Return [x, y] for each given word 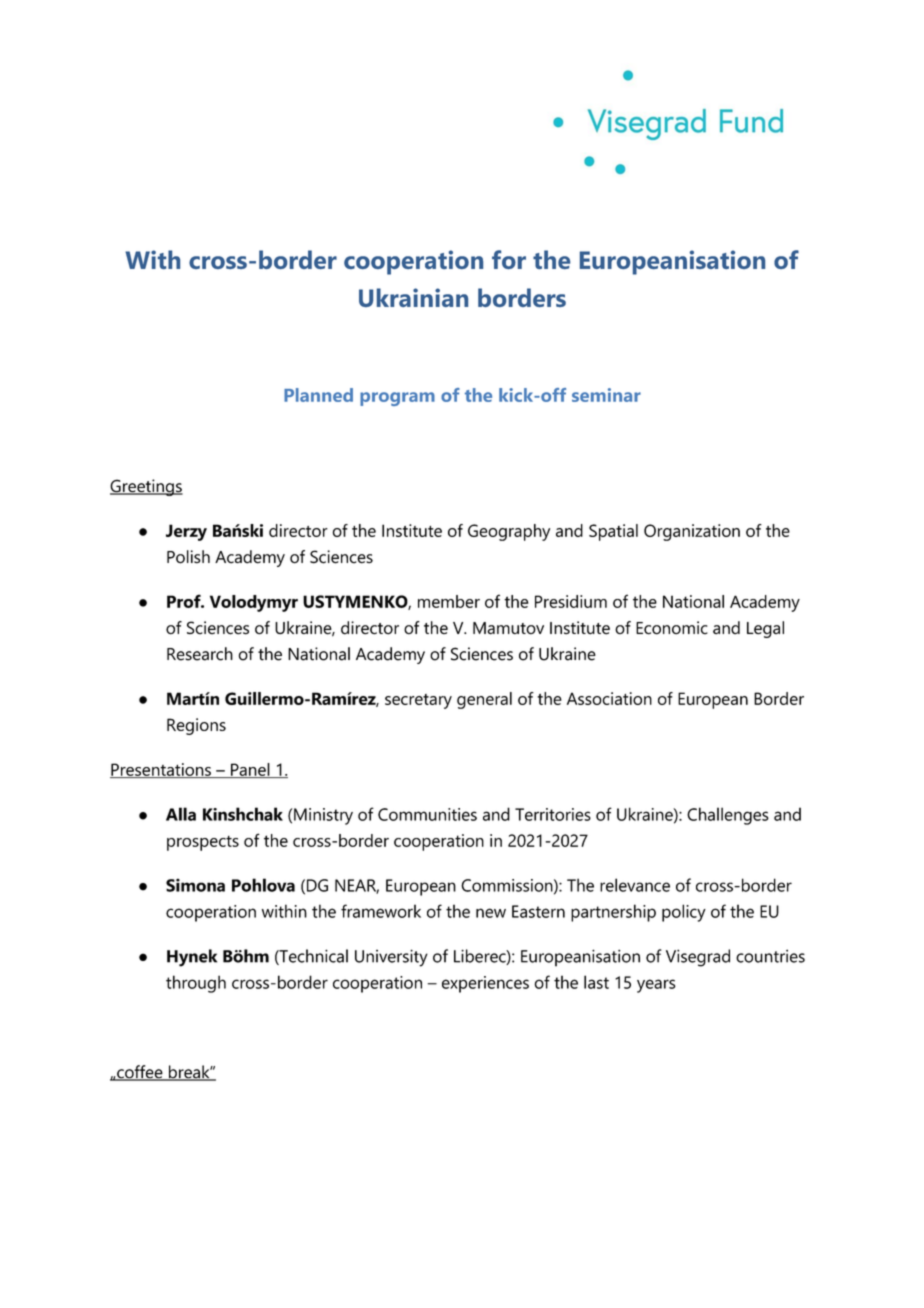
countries [770, 956]
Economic [672, 628]
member [449, 601]
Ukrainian [413, 297]
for [509, 259]
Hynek [192, 958]
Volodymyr [254, 603]
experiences [485, 984]
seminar [606, 395]
